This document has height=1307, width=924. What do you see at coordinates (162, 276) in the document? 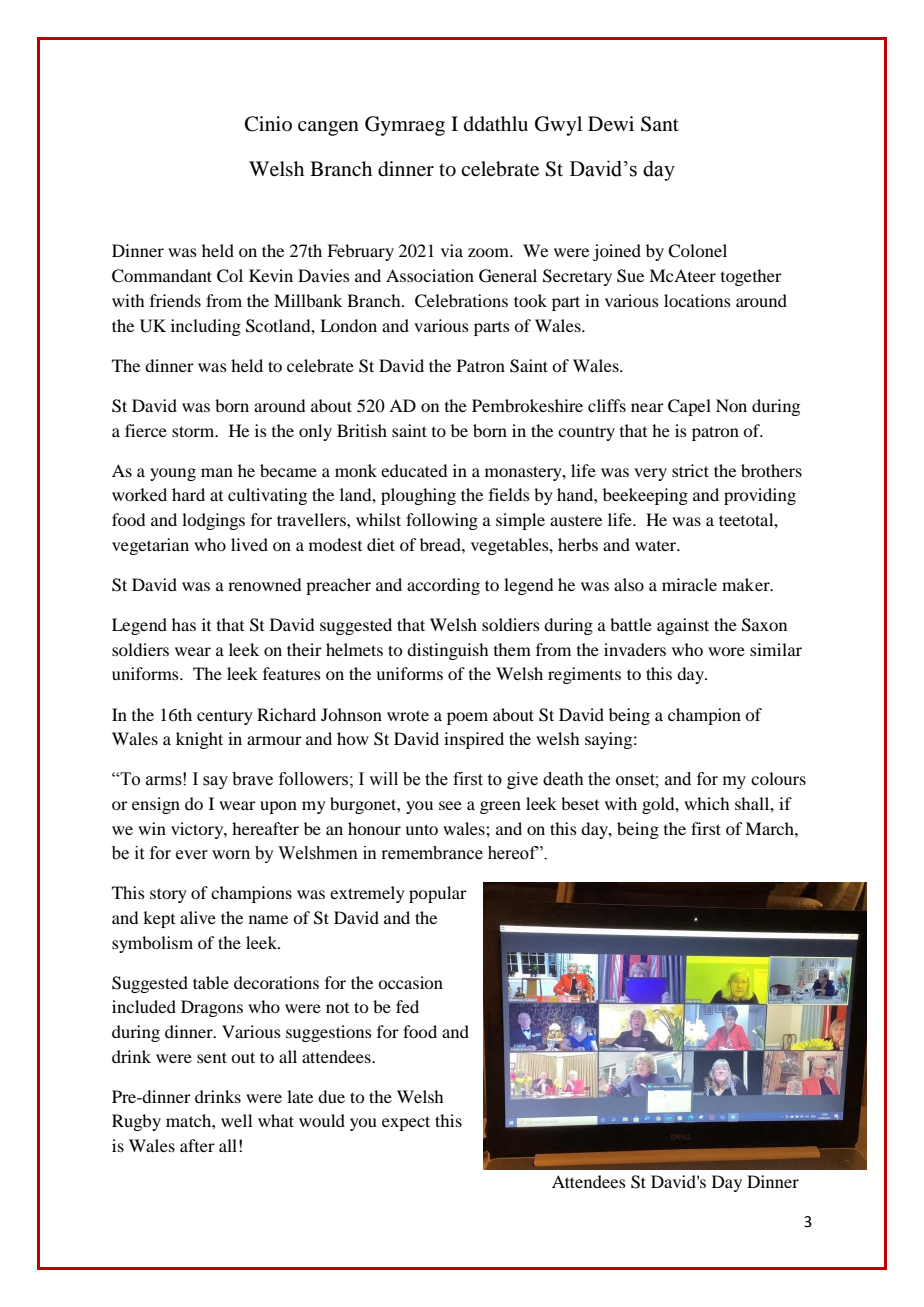
I see `Commandant` at bounding box center [162, 276].
